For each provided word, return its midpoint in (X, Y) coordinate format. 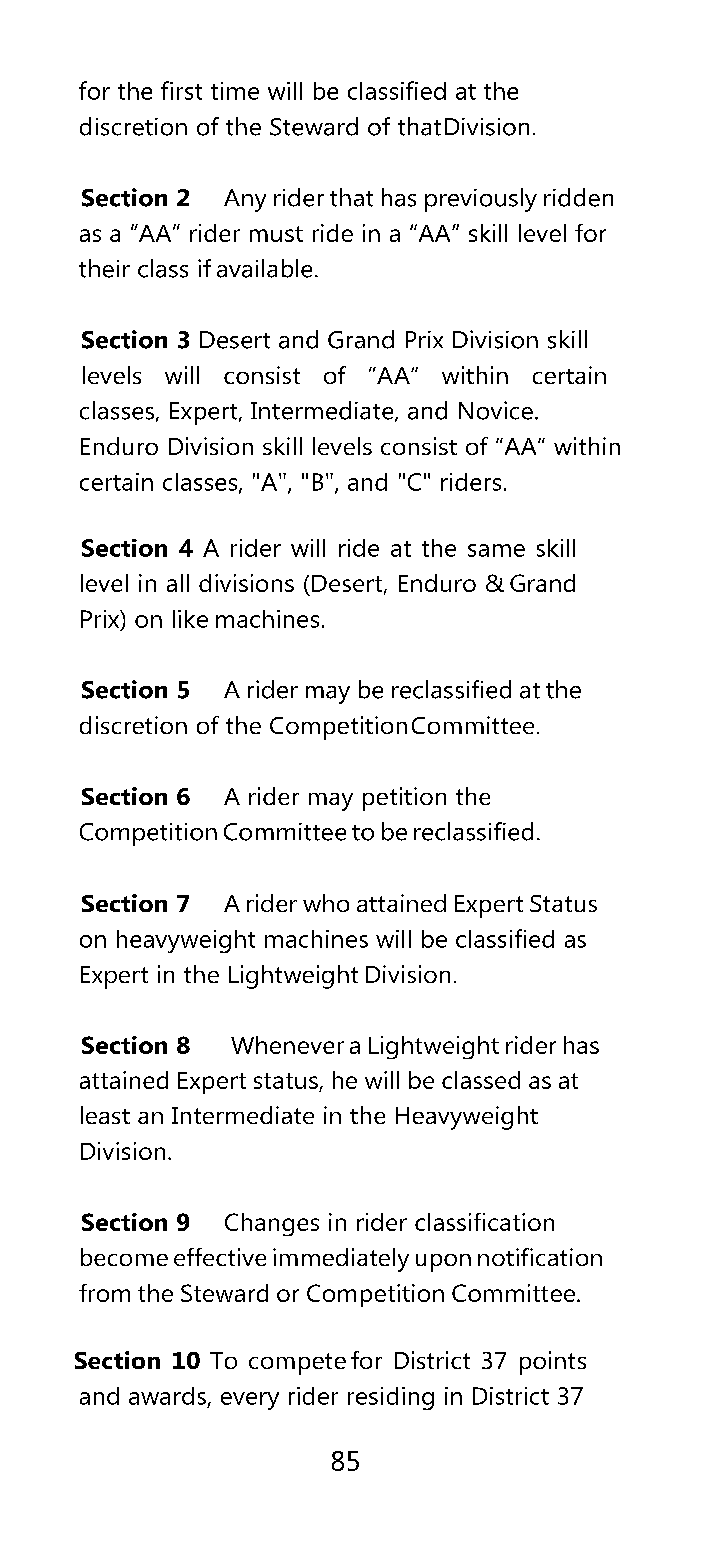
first (181, 90)
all (178, 583)
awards (167, 1396)
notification (540, 1257)
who (326, 903)
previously (481, 200)
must (276, 234)
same (496, 550)
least (105, 1115)
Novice (496, 410)
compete (297, 1364)
